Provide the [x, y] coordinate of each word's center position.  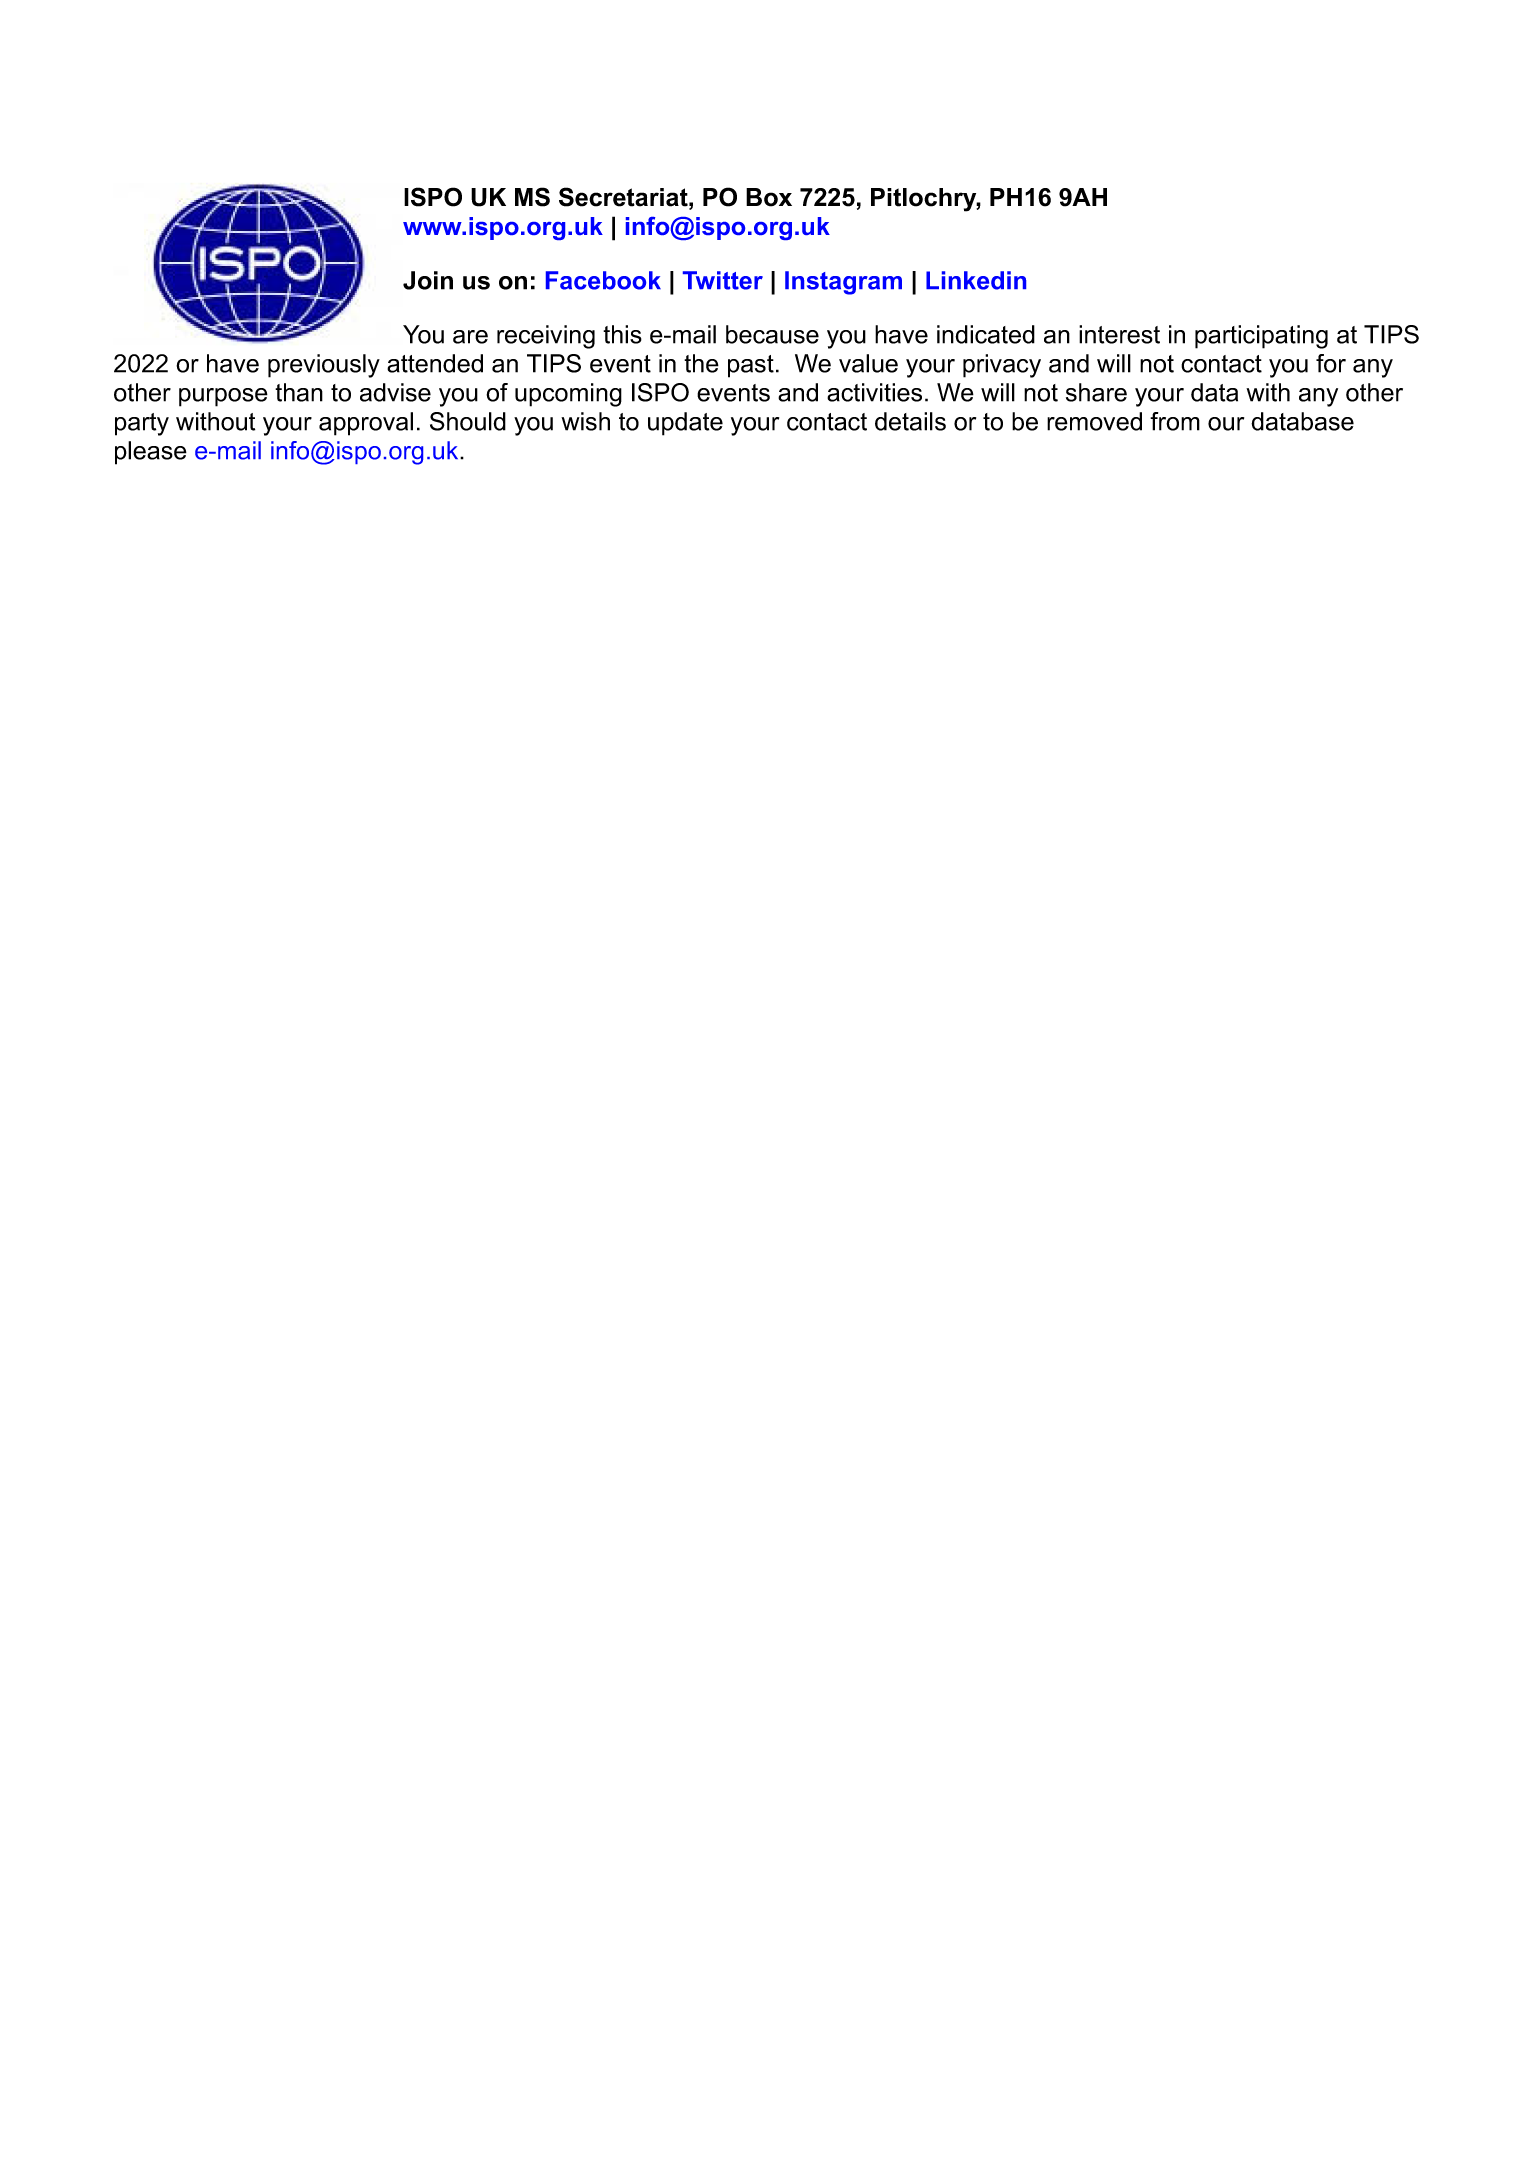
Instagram [843, 283]
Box [769, 197]
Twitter [723, 280]
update [685, 424]
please [151, 453]
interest [1119, 334]
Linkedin [976, 280]
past [751, 366]
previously [324, 366]
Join [428, 280]
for [1331, 363]
